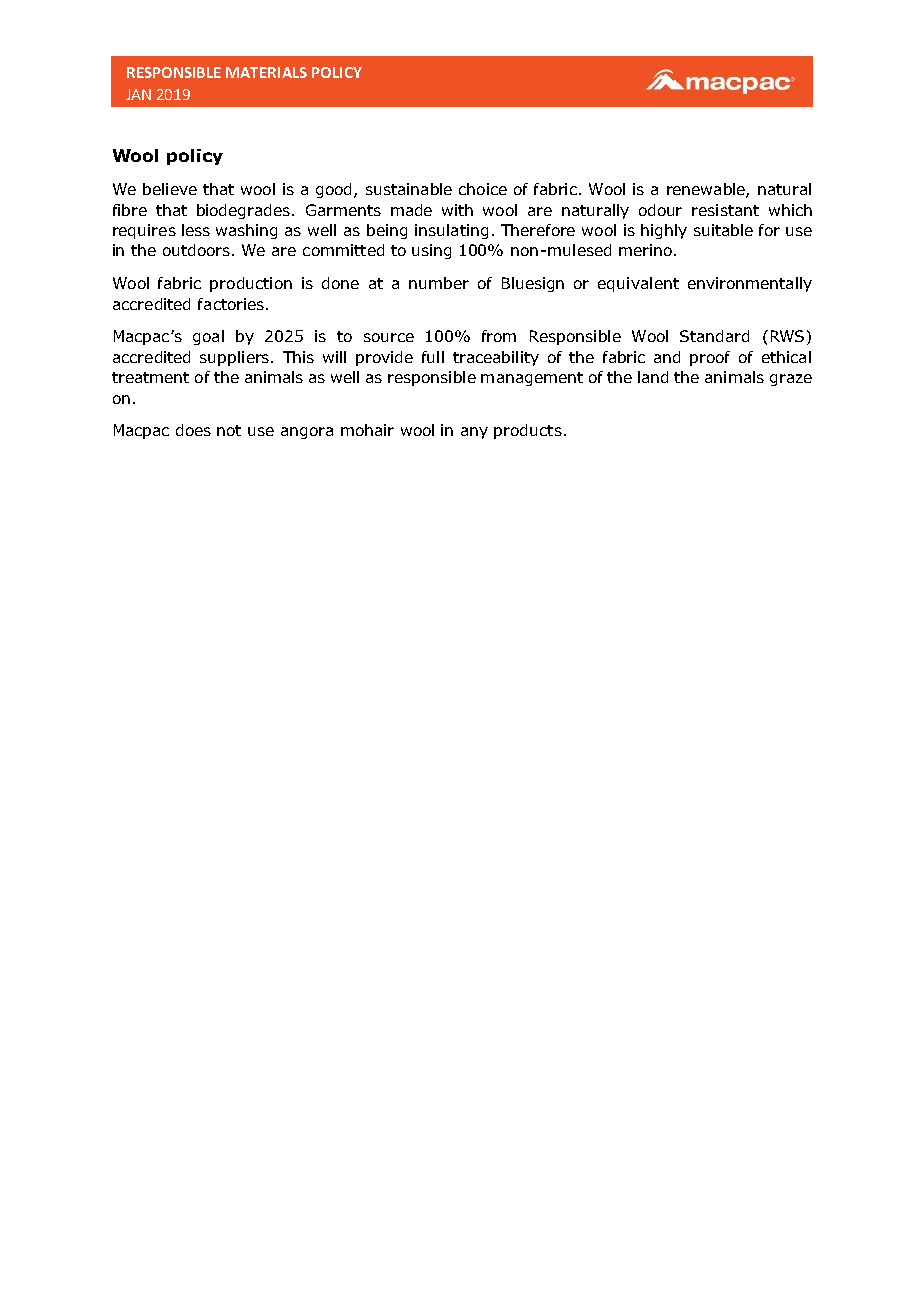 This image has width=924, height=1308. I want to click on using, so click(431, 251).
